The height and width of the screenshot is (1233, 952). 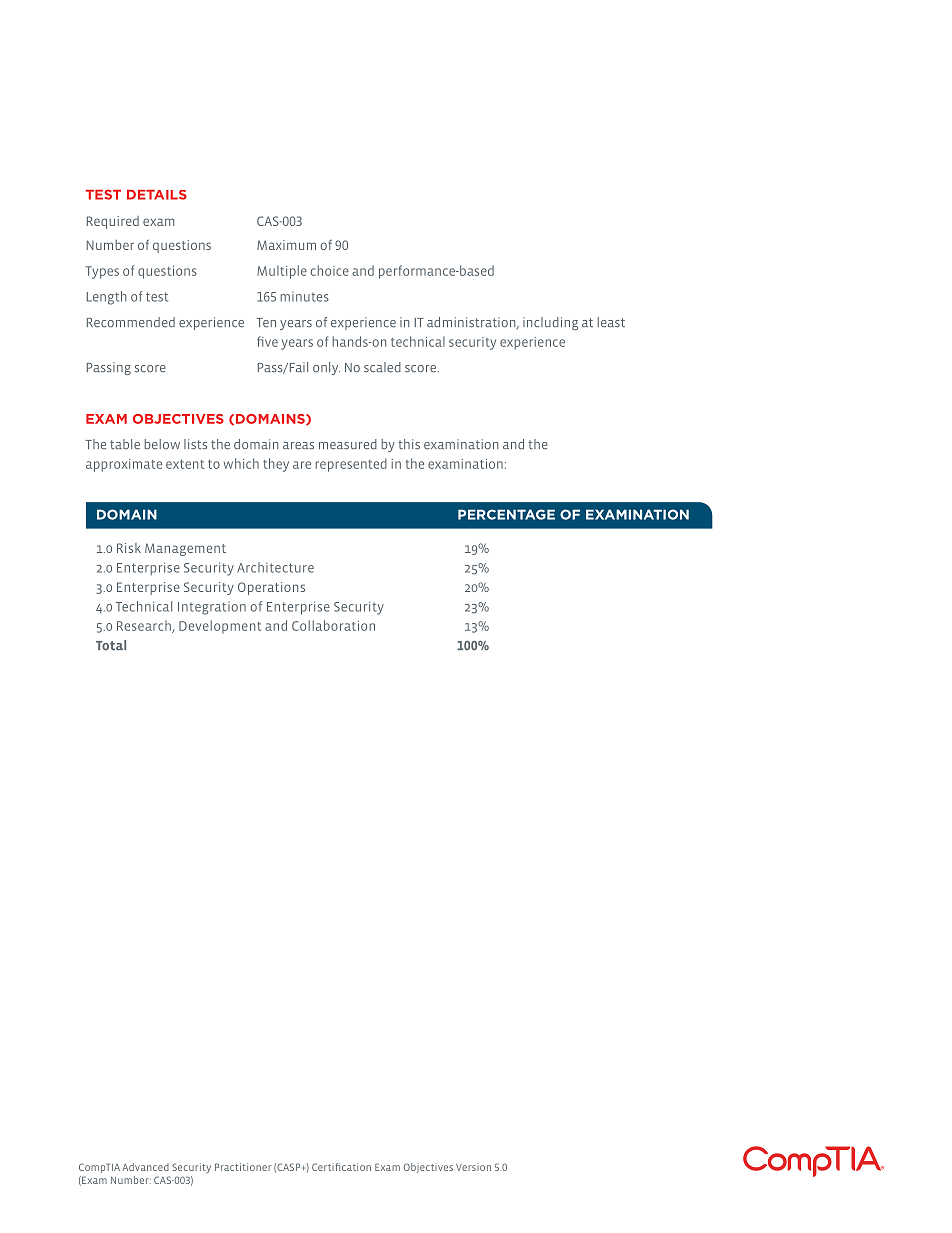 What do you see at coordinates (157, 195) in the screenshot?
I see `DETAILS` at bounding box center [157, 195].
